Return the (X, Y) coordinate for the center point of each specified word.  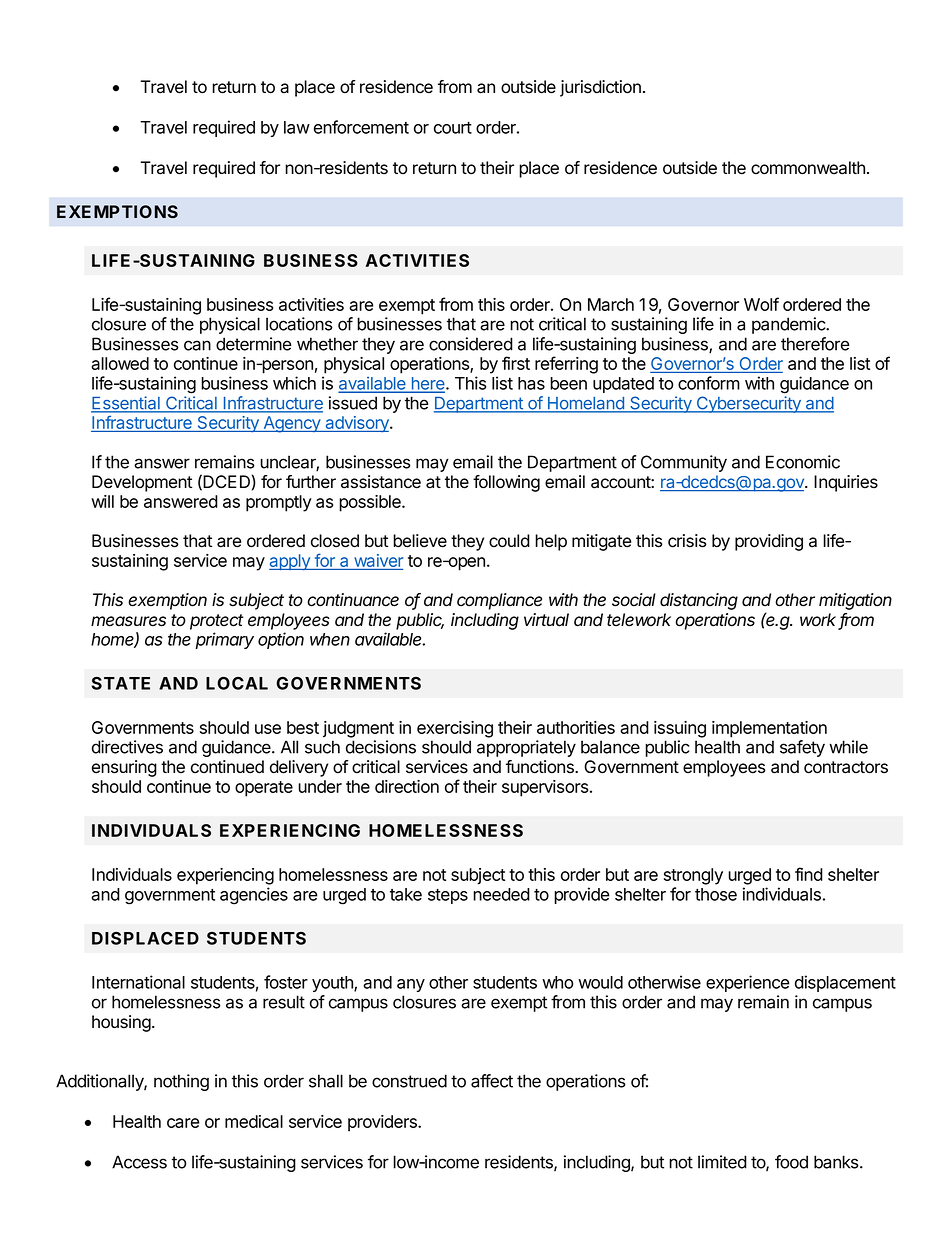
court (453, 128)
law (297, 127)
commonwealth (808, 168)
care (183, 1123)
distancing (699, 601)
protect (216, 622)
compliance (499, 601)
